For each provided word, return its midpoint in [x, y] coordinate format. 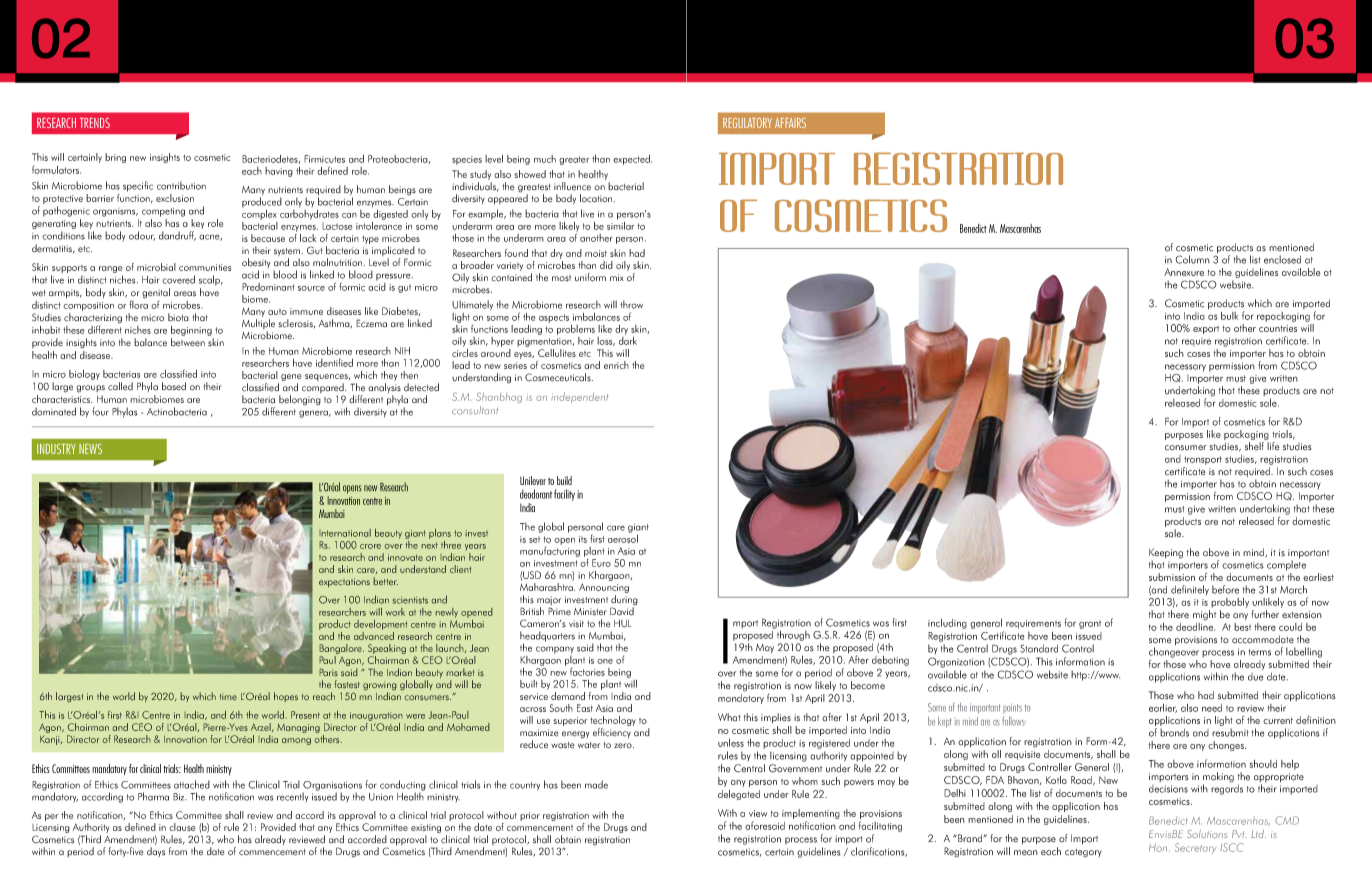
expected [632, 160]
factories [587, 672]
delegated [739, 795]
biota [178, 317]
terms [1260, 652]
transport [1203, 460]
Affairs [790, 123]
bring [115, 158]
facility [564, 495]
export [1206, 330]
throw [631, 304]
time [228, 697]
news [90, 449]
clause [182, 827]
